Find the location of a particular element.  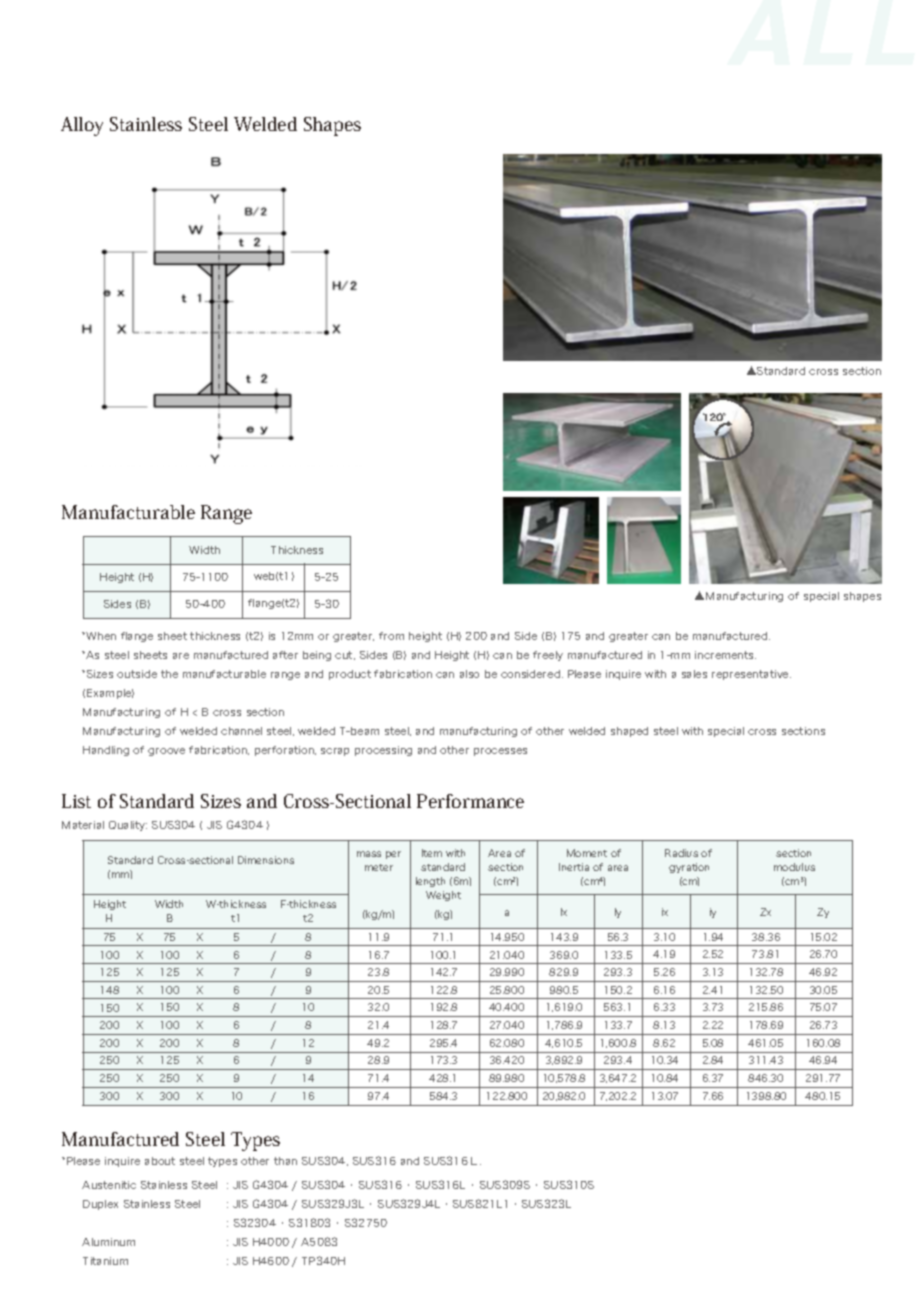

Aluminum is located at coordinates (108, 1242).
